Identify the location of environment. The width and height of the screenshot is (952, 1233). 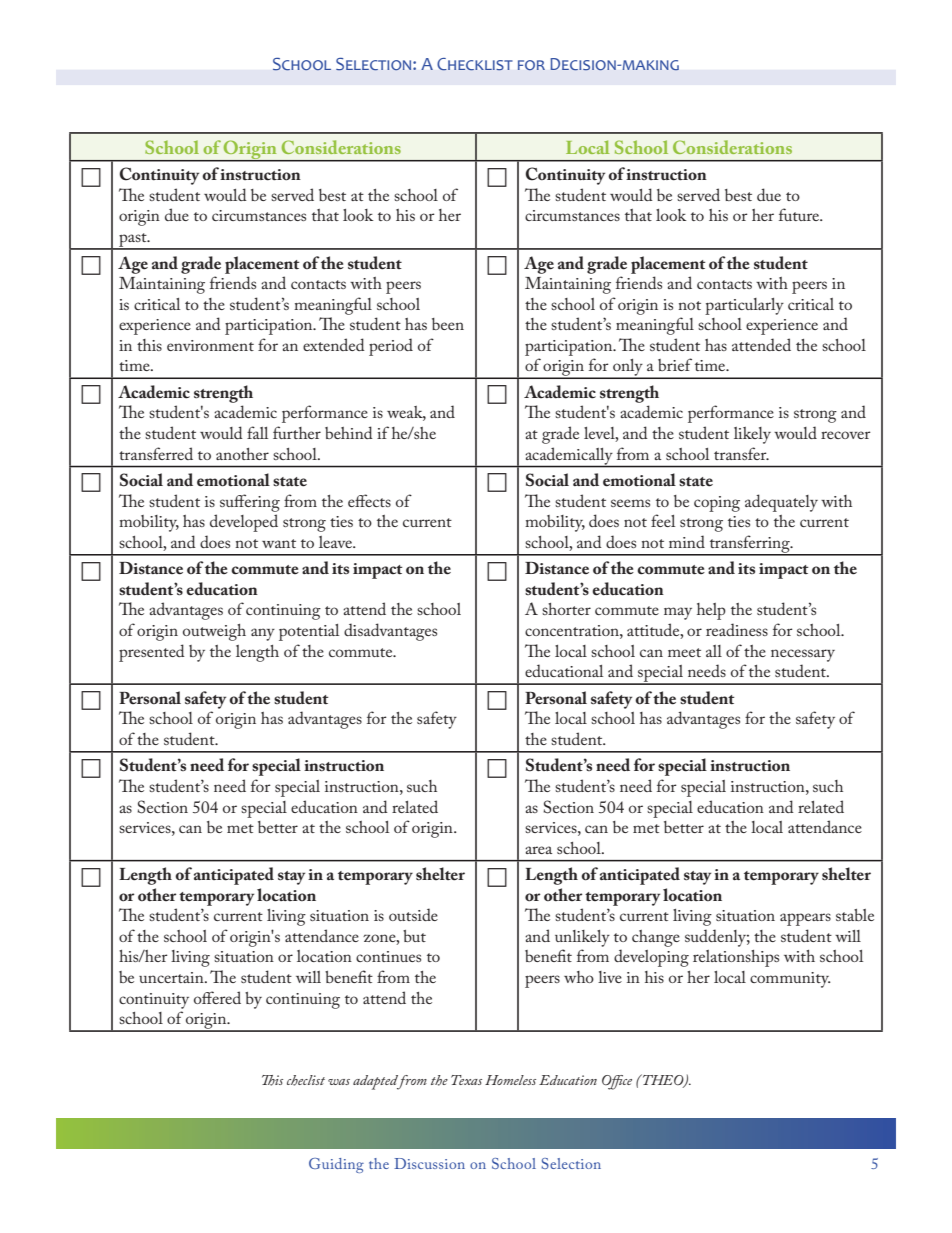
(210, 345).
